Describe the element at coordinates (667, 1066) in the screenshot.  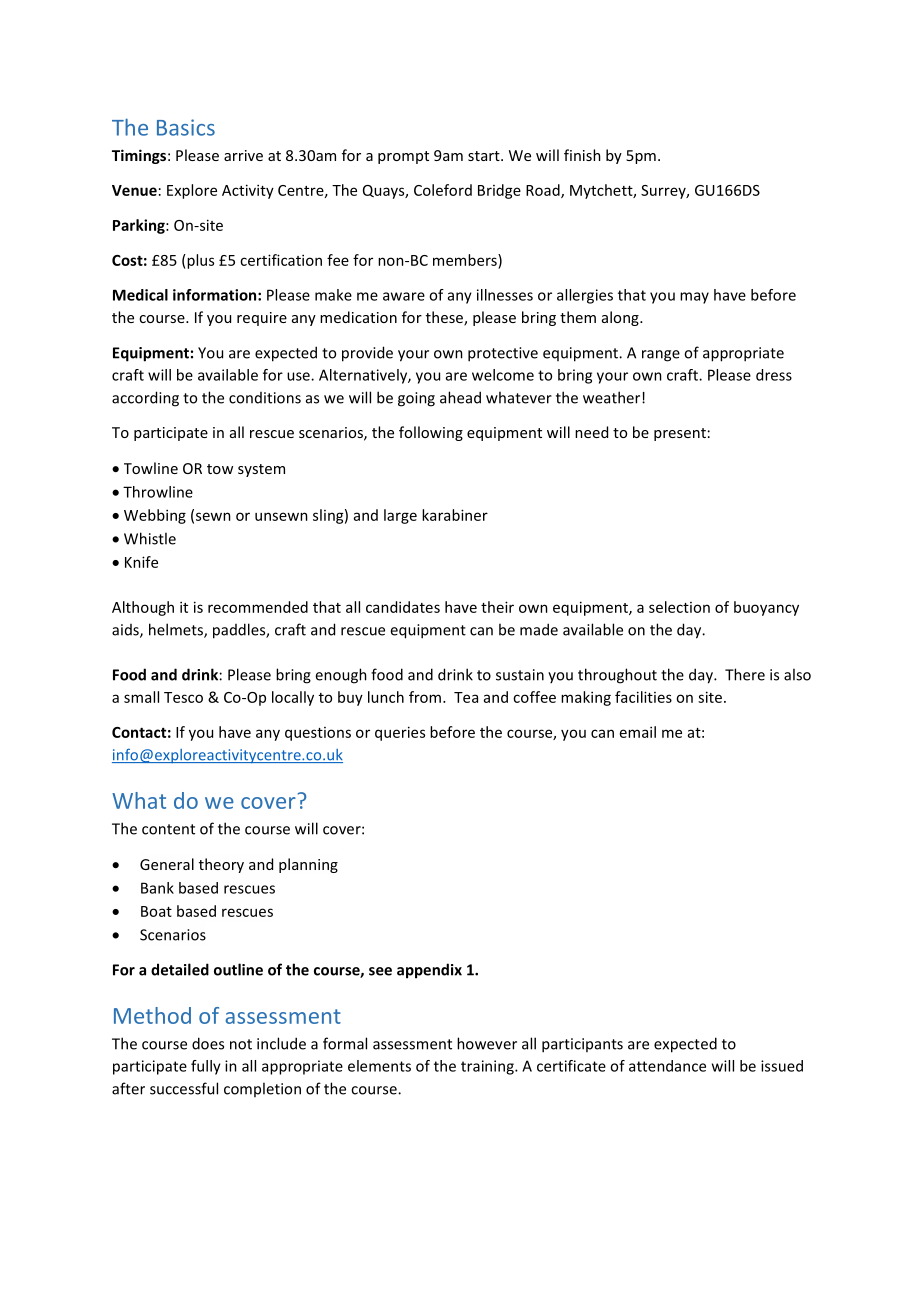
I see `attendance` at that location.
